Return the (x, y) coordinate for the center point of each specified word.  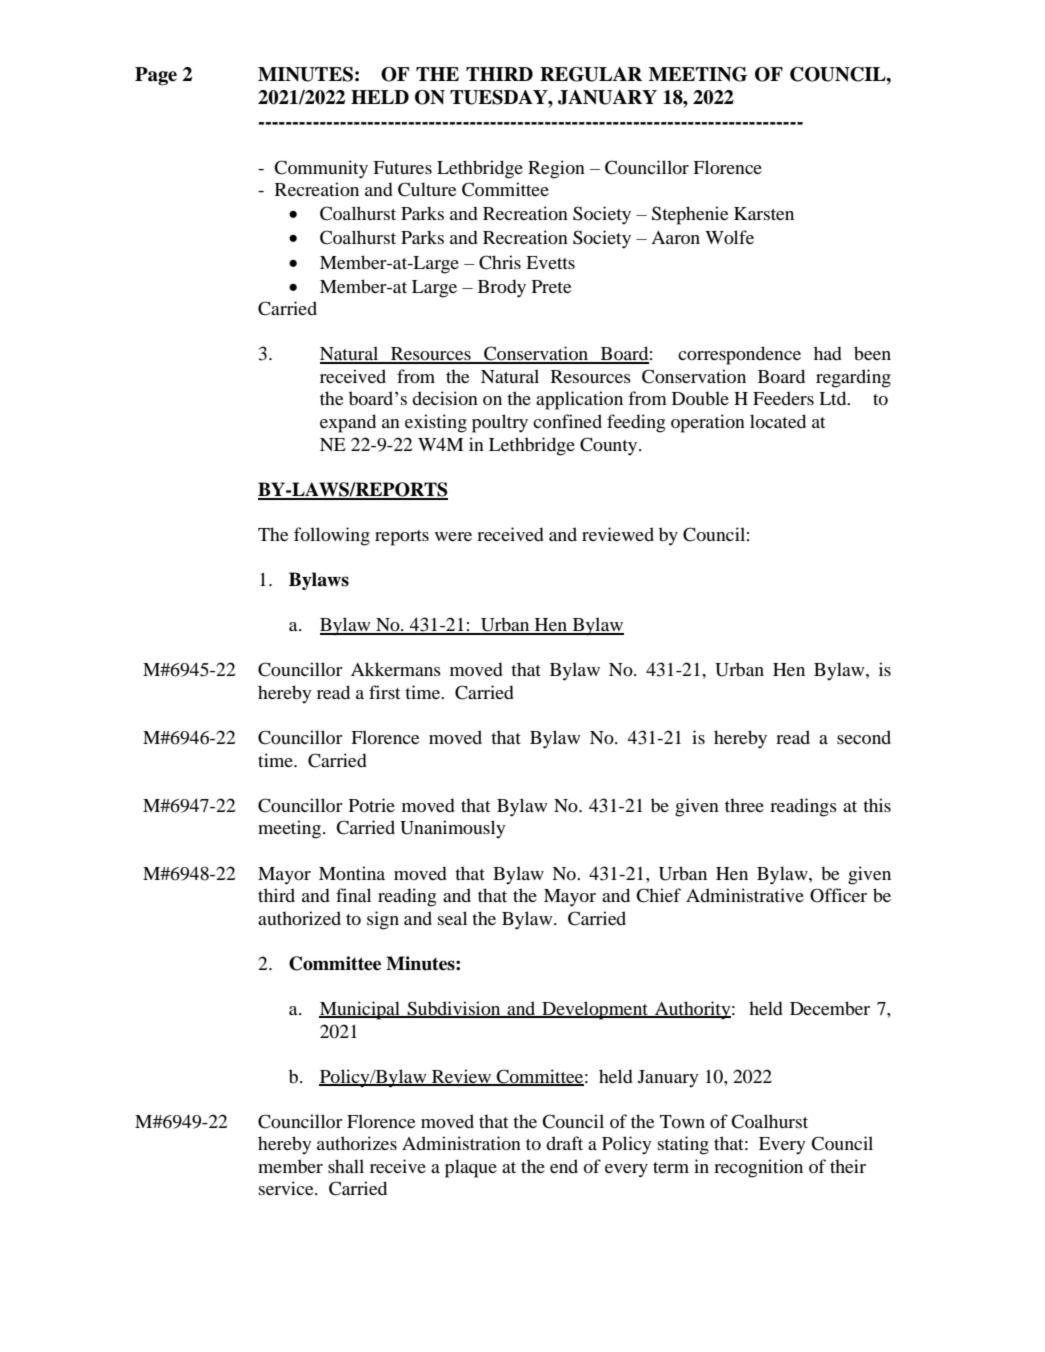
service (287, 1188)
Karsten (764, 213)
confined (567, 421)
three (744, 805)
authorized (299, 918)
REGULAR (591, 74)
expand (348, 423)
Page (156, 76)
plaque (471, 1168)
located (778, 421)
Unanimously (453, 829)
